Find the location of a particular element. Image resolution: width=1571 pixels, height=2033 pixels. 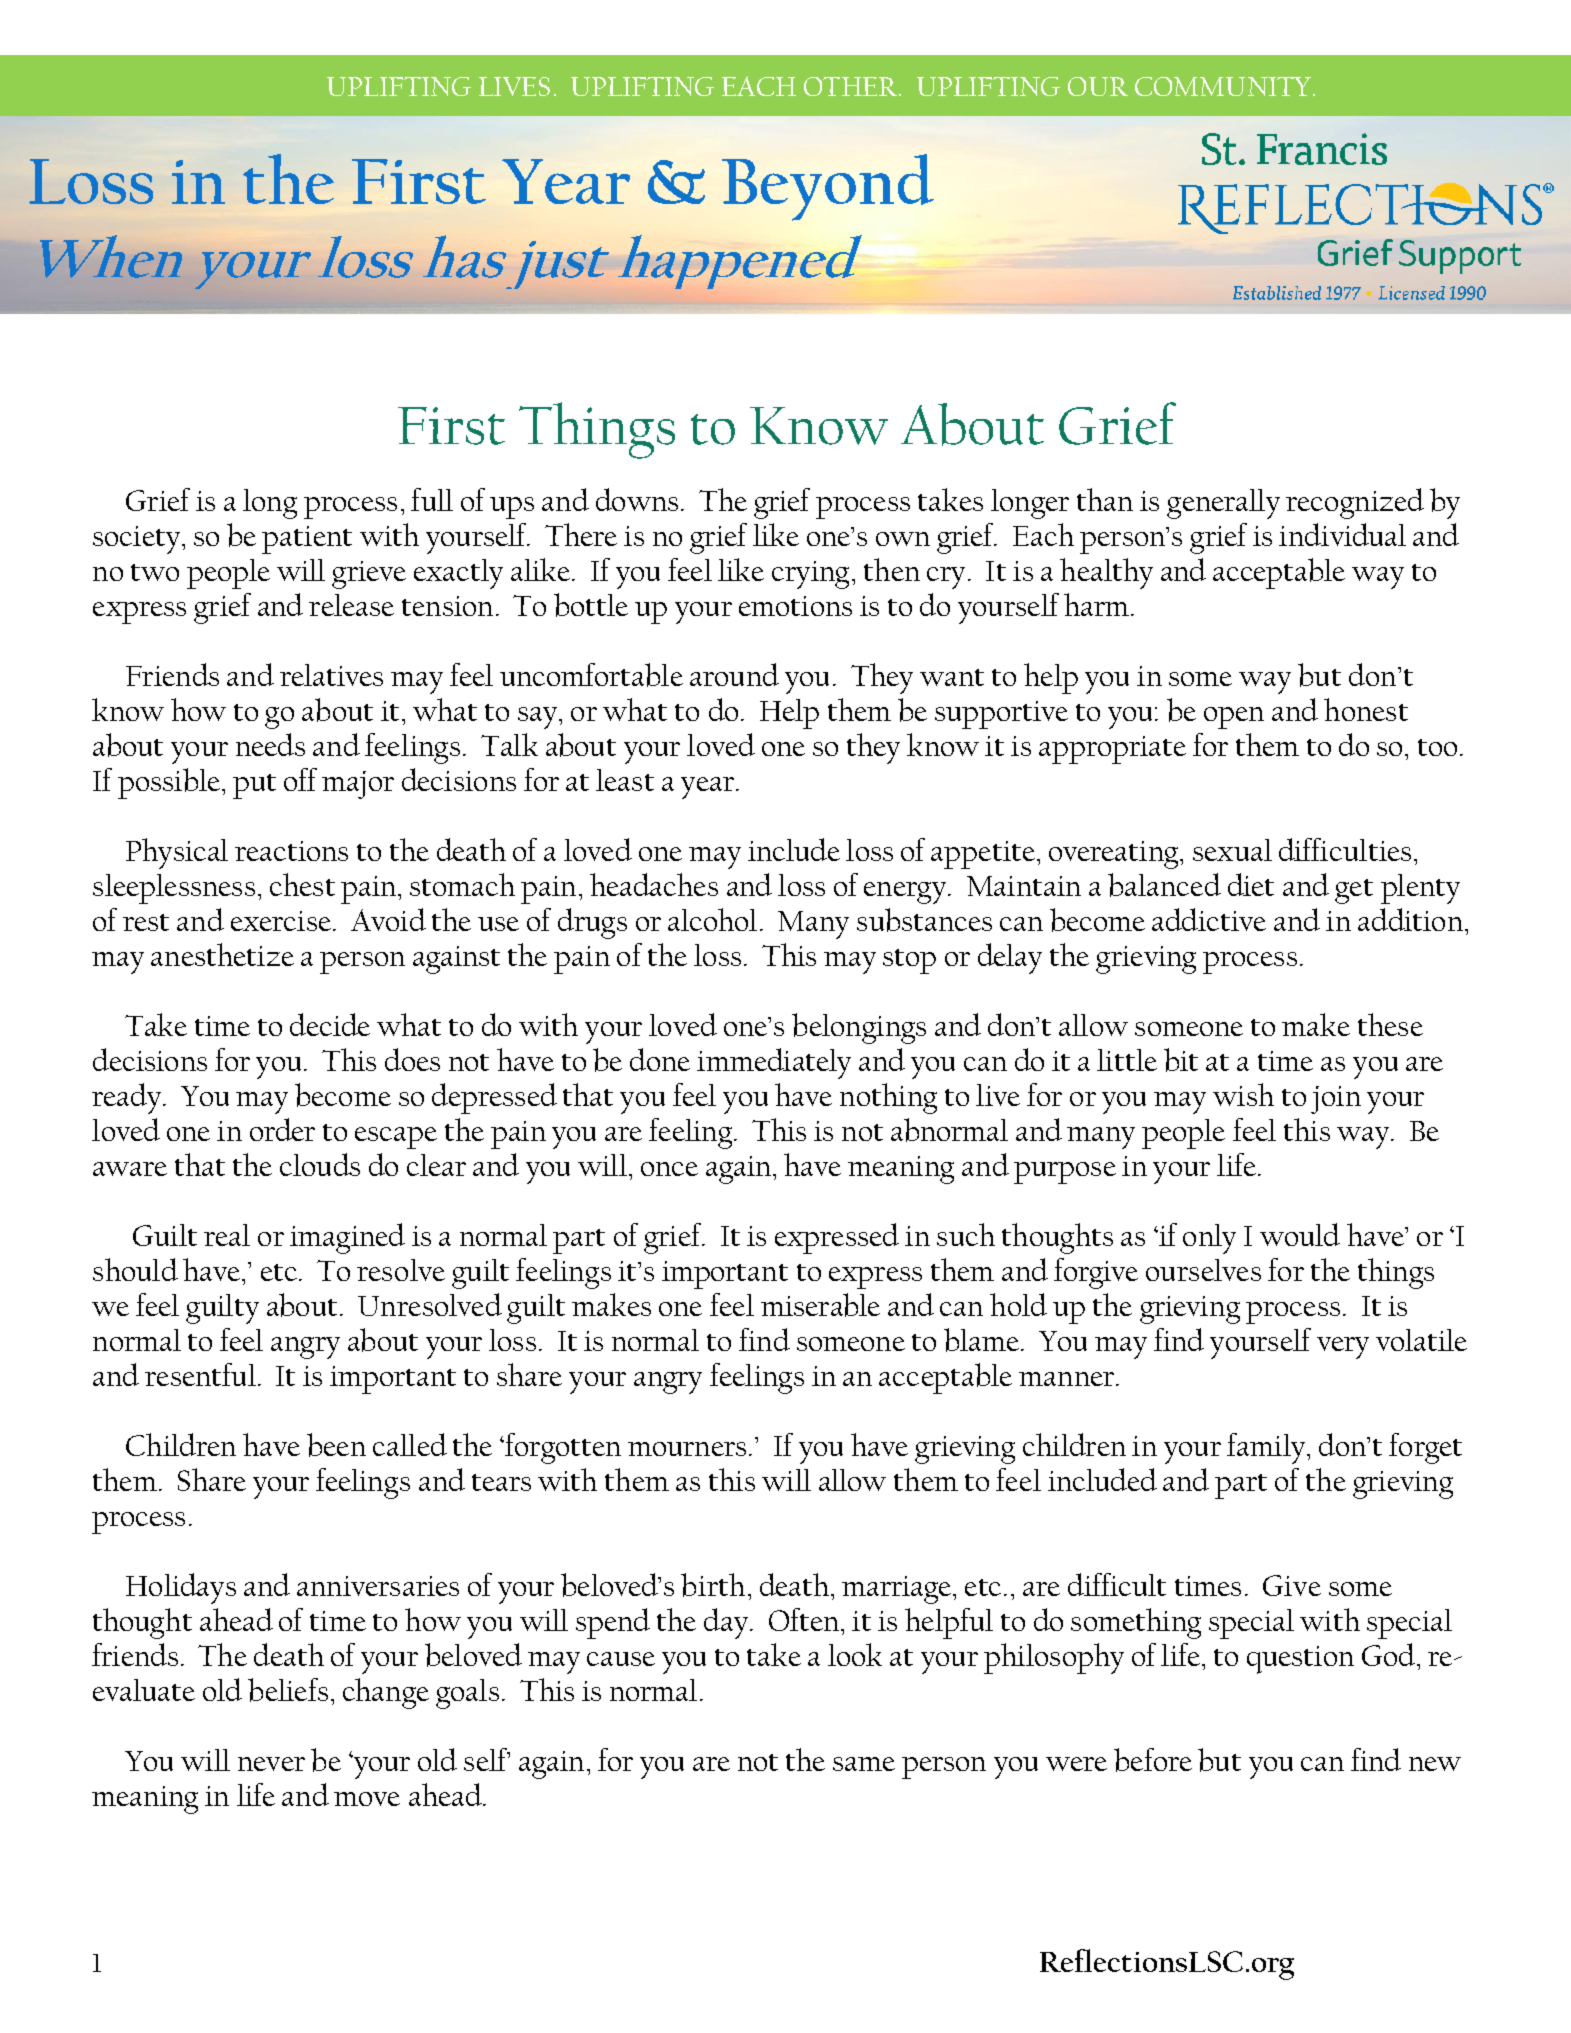

Beyond is located at coordinates (828, 187).
